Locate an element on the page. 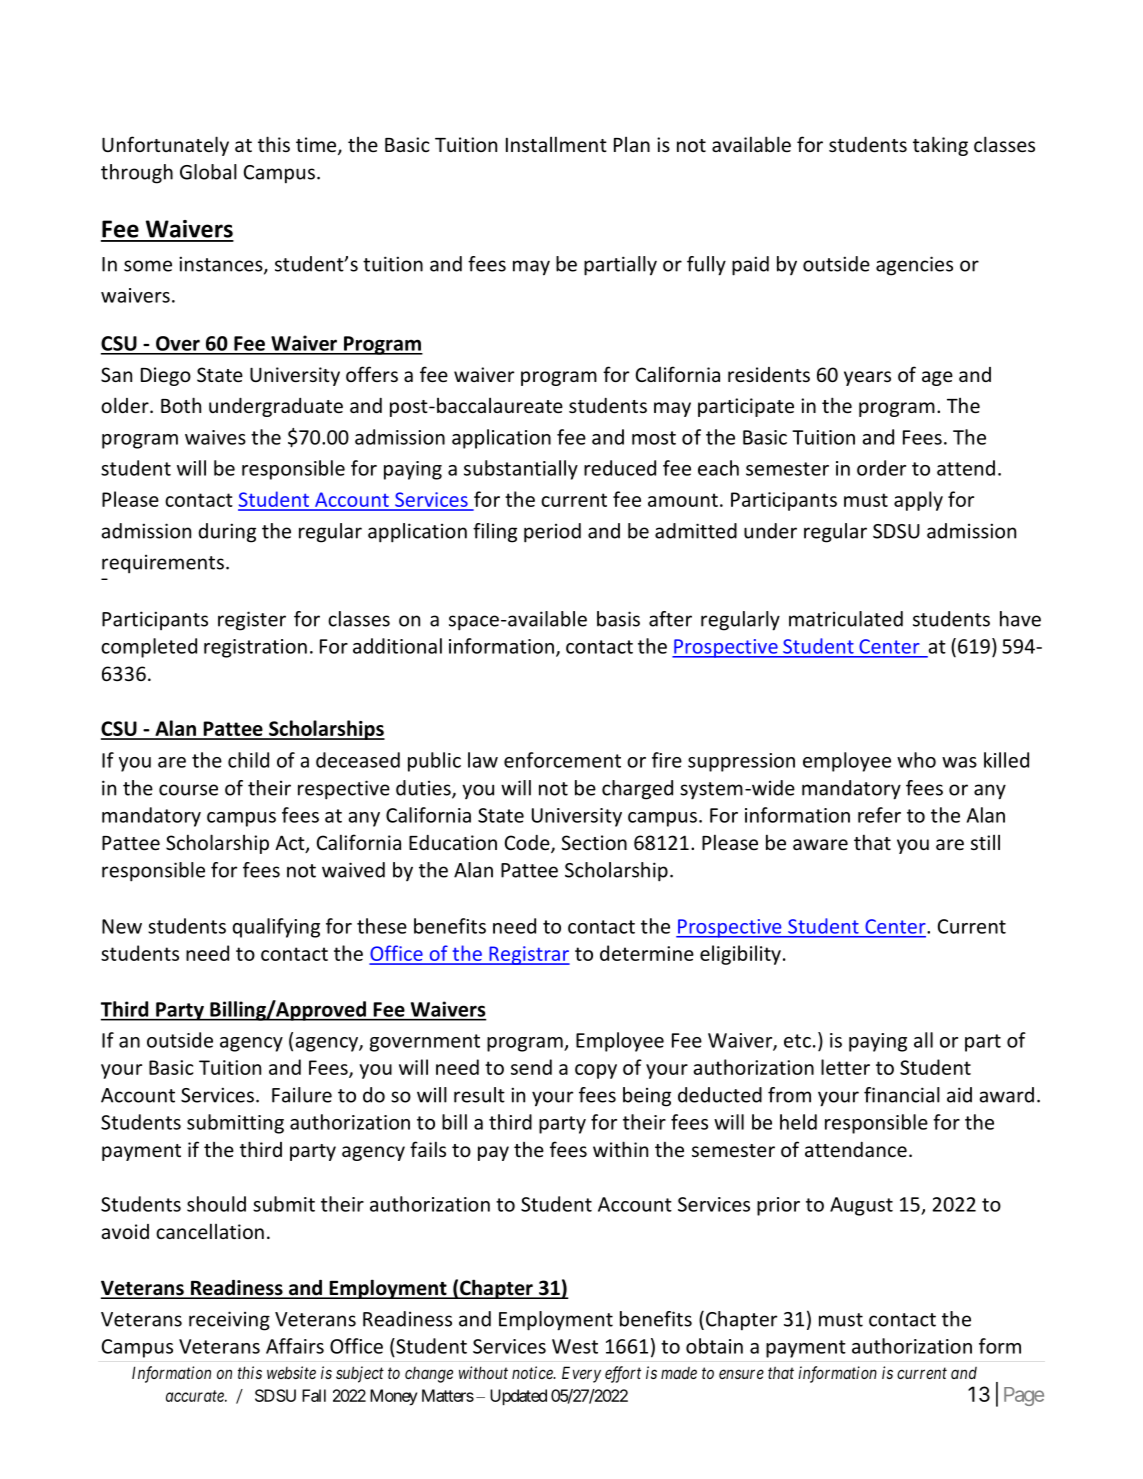  Installment is located at coordinates (556, 144).
